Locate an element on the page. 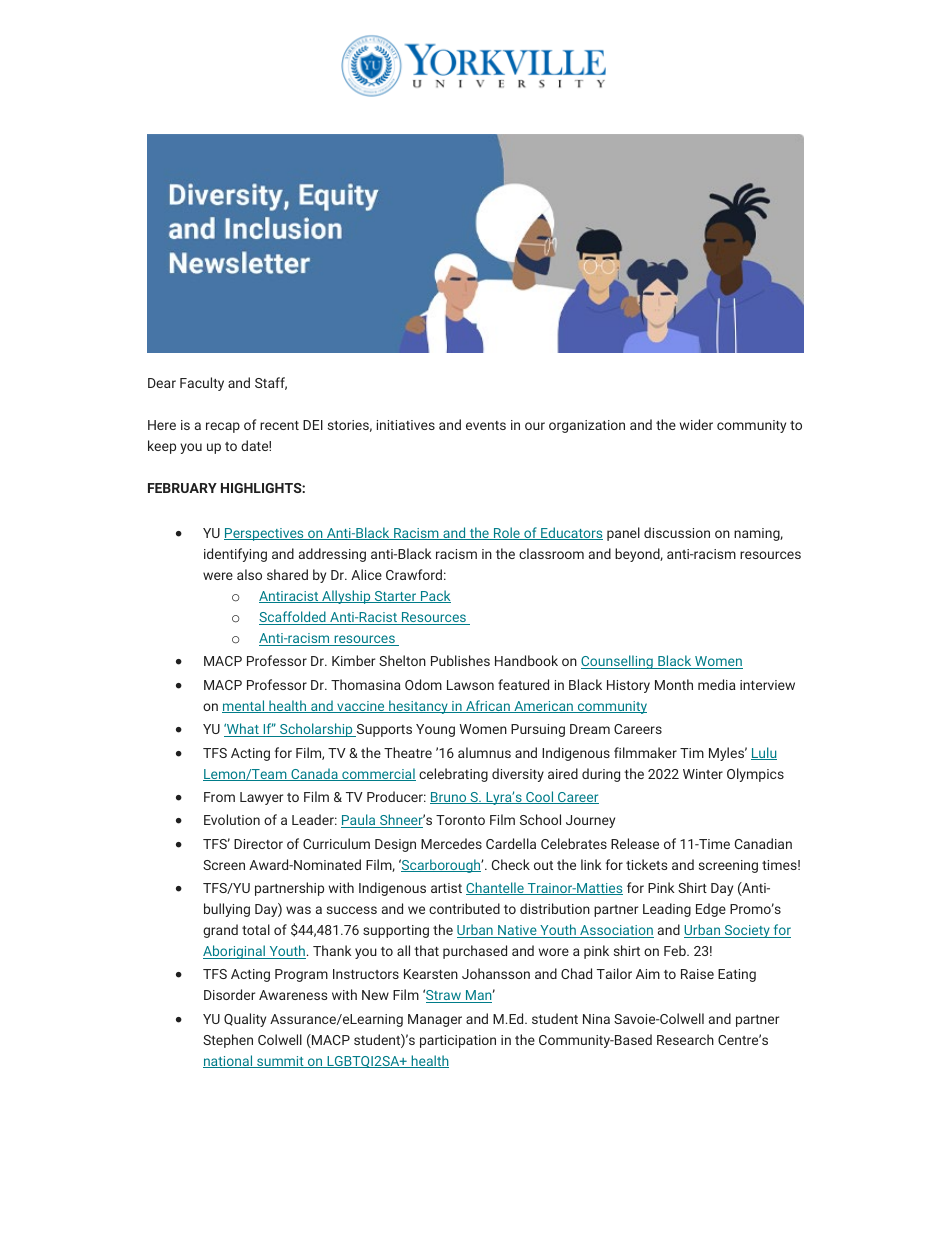  recap is located at coordinates (223, 427).
